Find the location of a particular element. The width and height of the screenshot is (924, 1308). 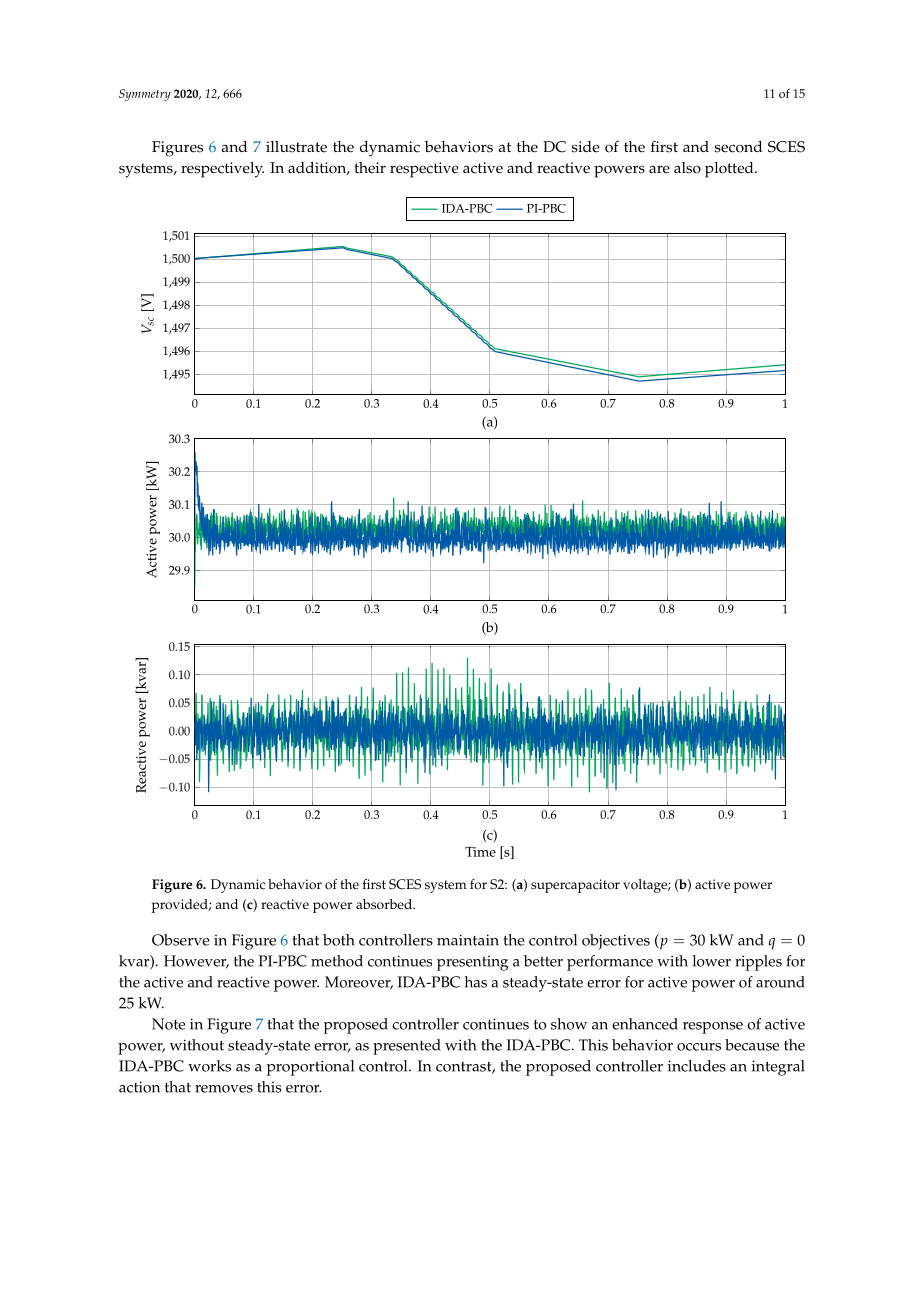

side is located at coordinates (585, 147).
